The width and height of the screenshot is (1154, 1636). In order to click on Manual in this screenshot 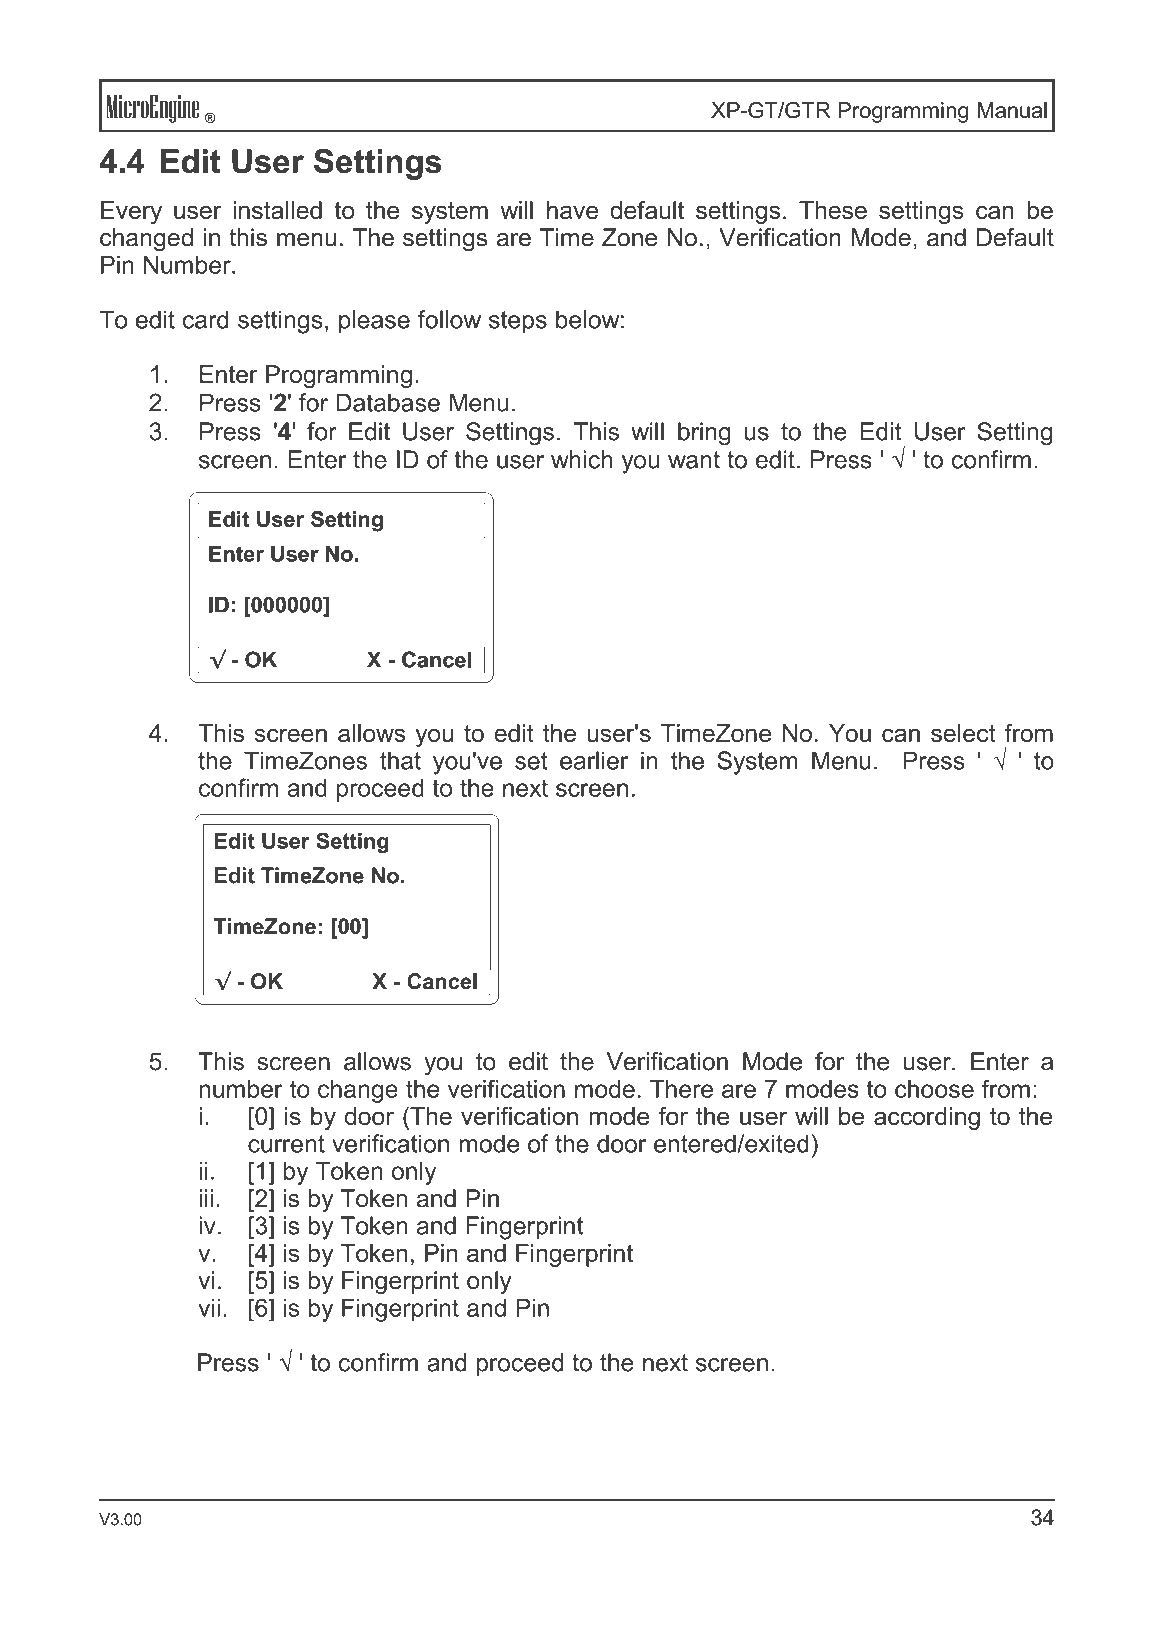, I will do `click(1012, 110)`.
